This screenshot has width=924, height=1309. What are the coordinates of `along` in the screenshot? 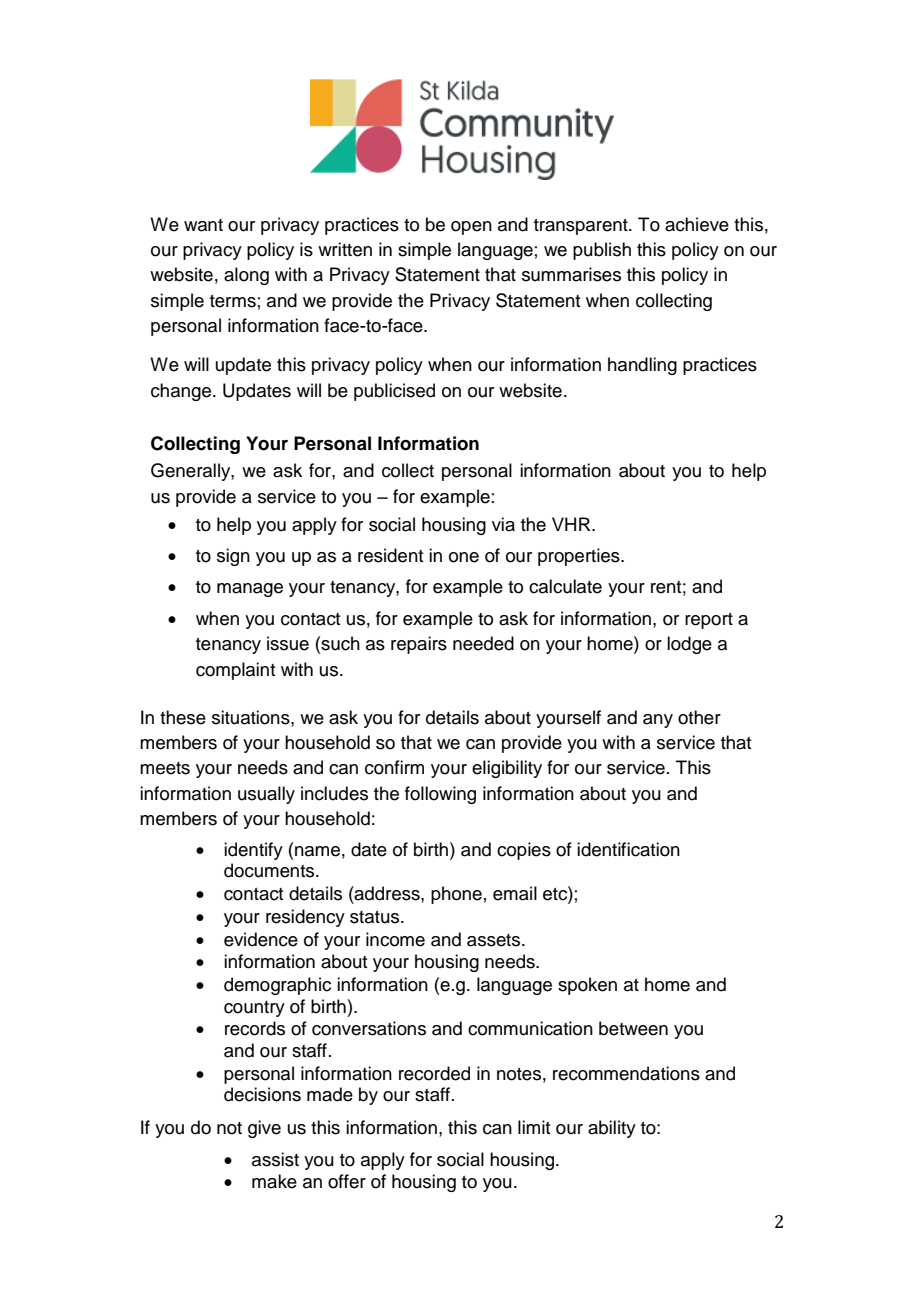 It's located at (246, 276).
